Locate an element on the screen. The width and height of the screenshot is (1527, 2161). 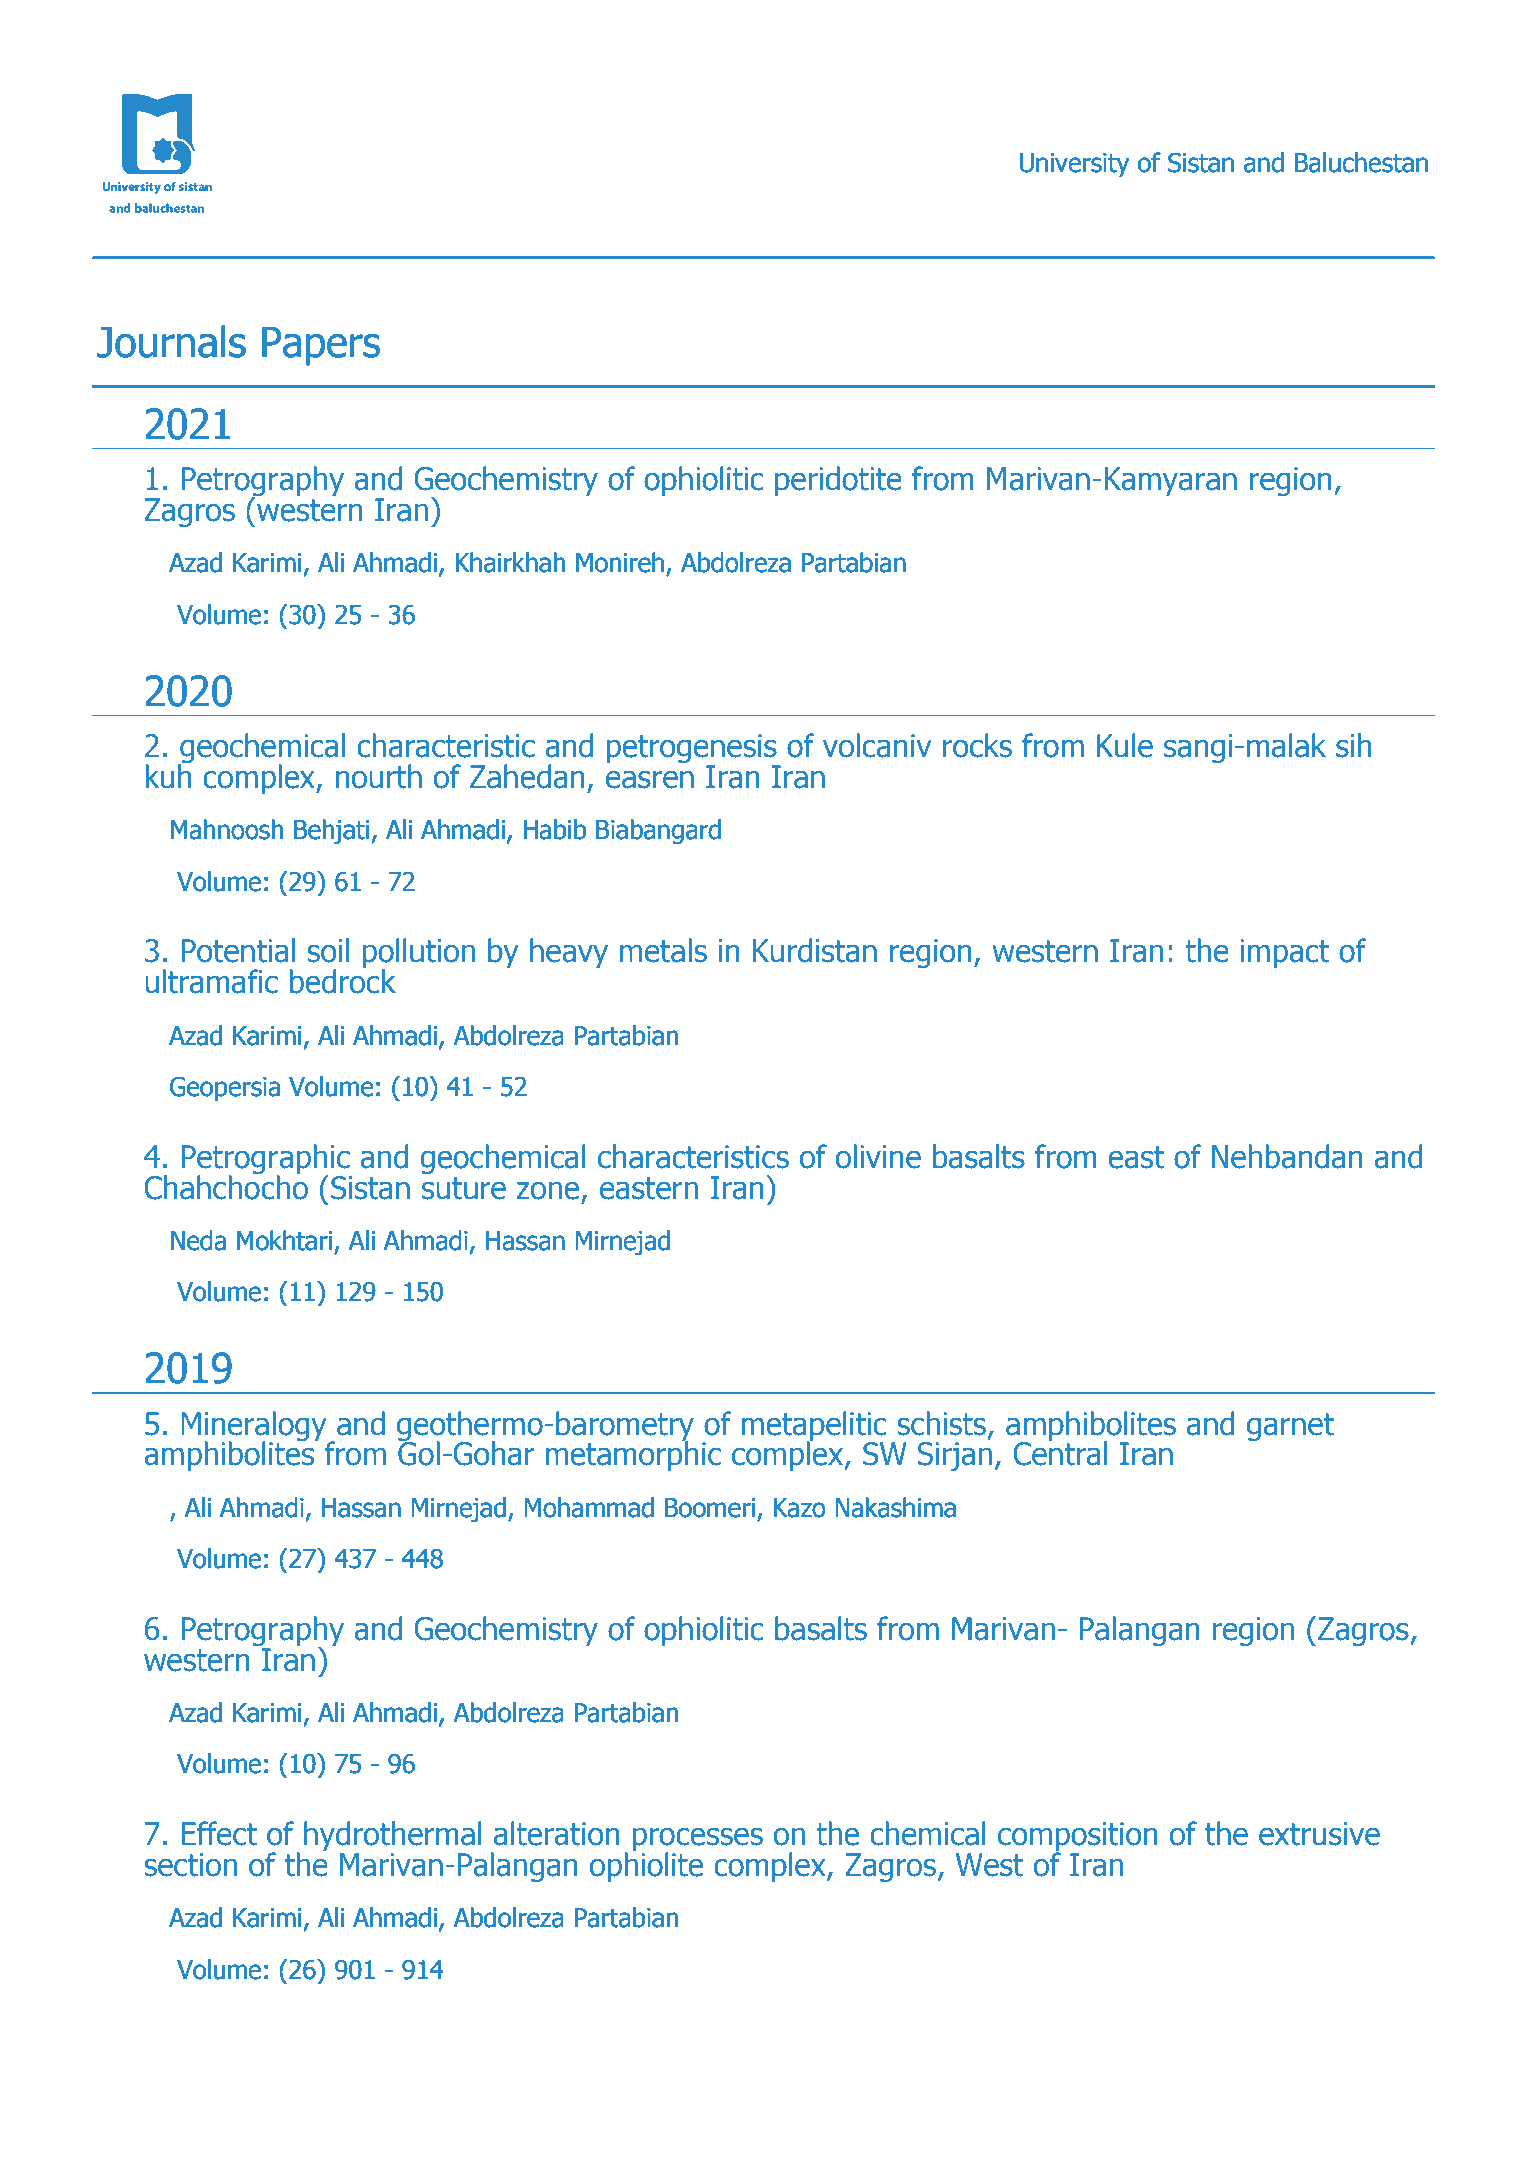
Papers is located at coordinates (321, 346).
